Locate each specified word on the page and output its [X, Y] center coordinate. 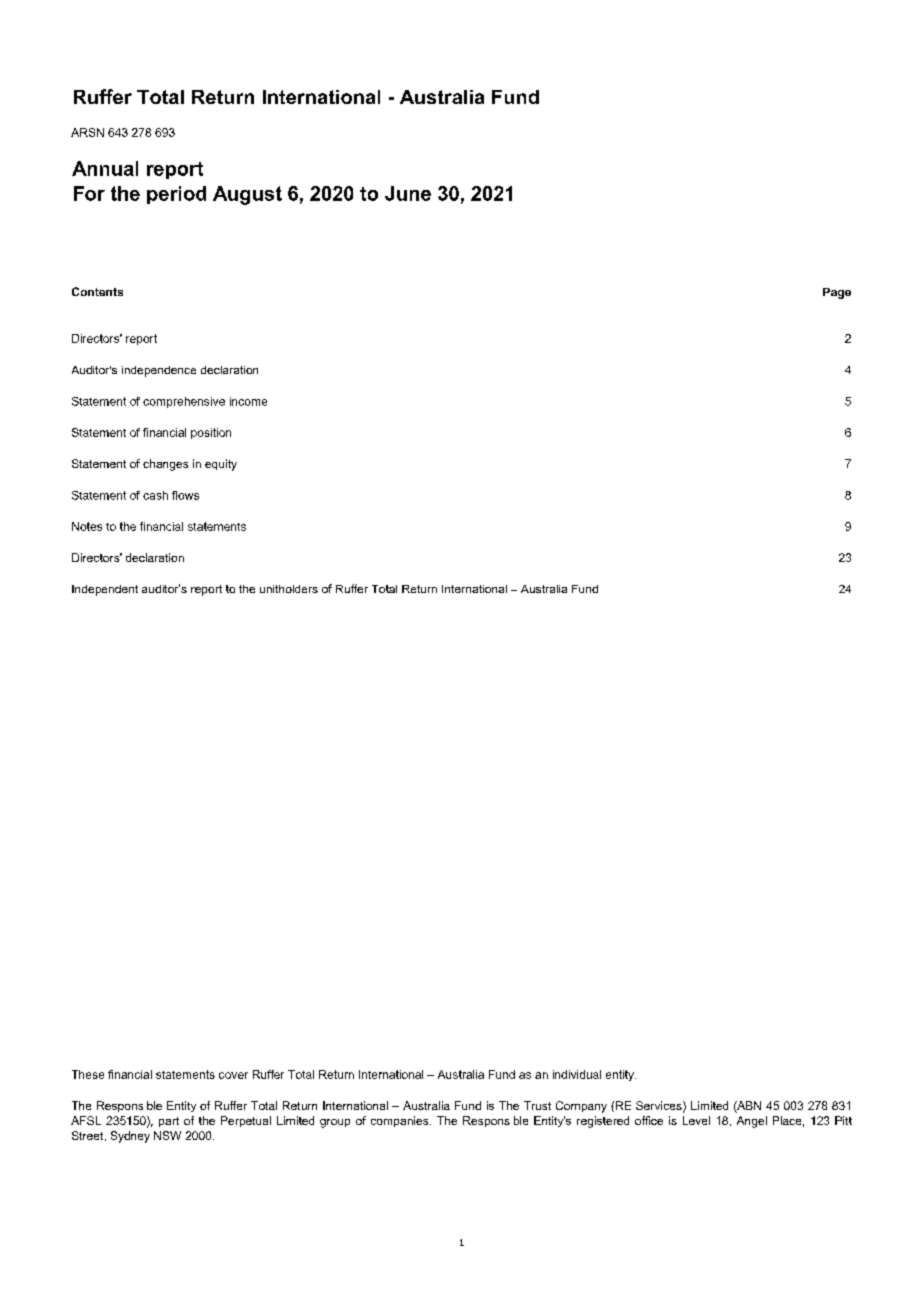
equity [221, 465]
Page [837, 293]
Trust [537, 1105]
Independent [105, 590]
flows [185, 495]
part [169, 1122]
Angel [752, 1122]
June [408, 193]
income [248, 401]
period [176, 195]
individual [577, 1074]
